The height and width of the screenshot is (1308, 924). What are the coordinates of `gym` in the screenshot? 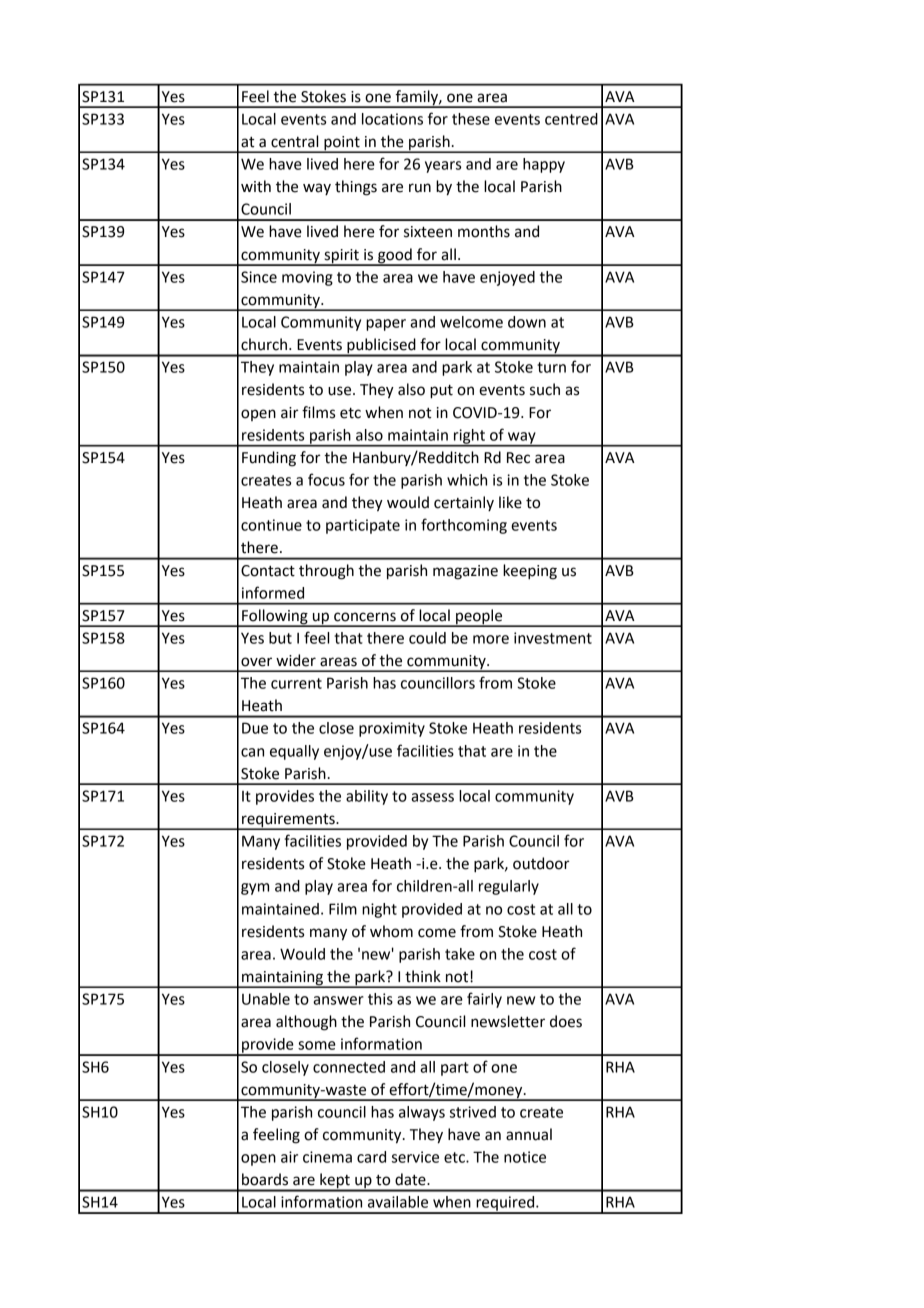 It's located at (255, 889).
